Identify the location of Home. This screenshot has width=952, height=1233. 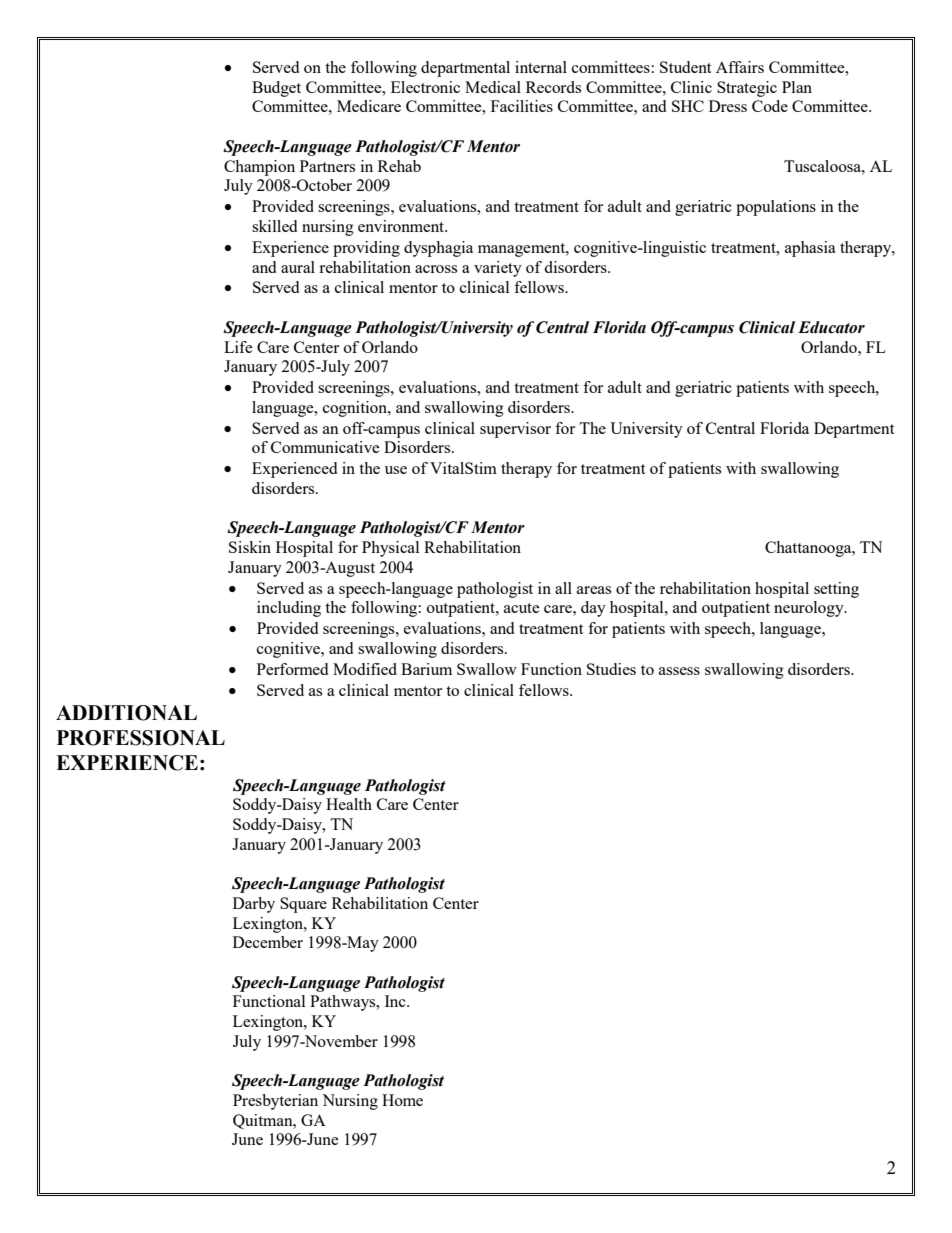
(402, 1100).
